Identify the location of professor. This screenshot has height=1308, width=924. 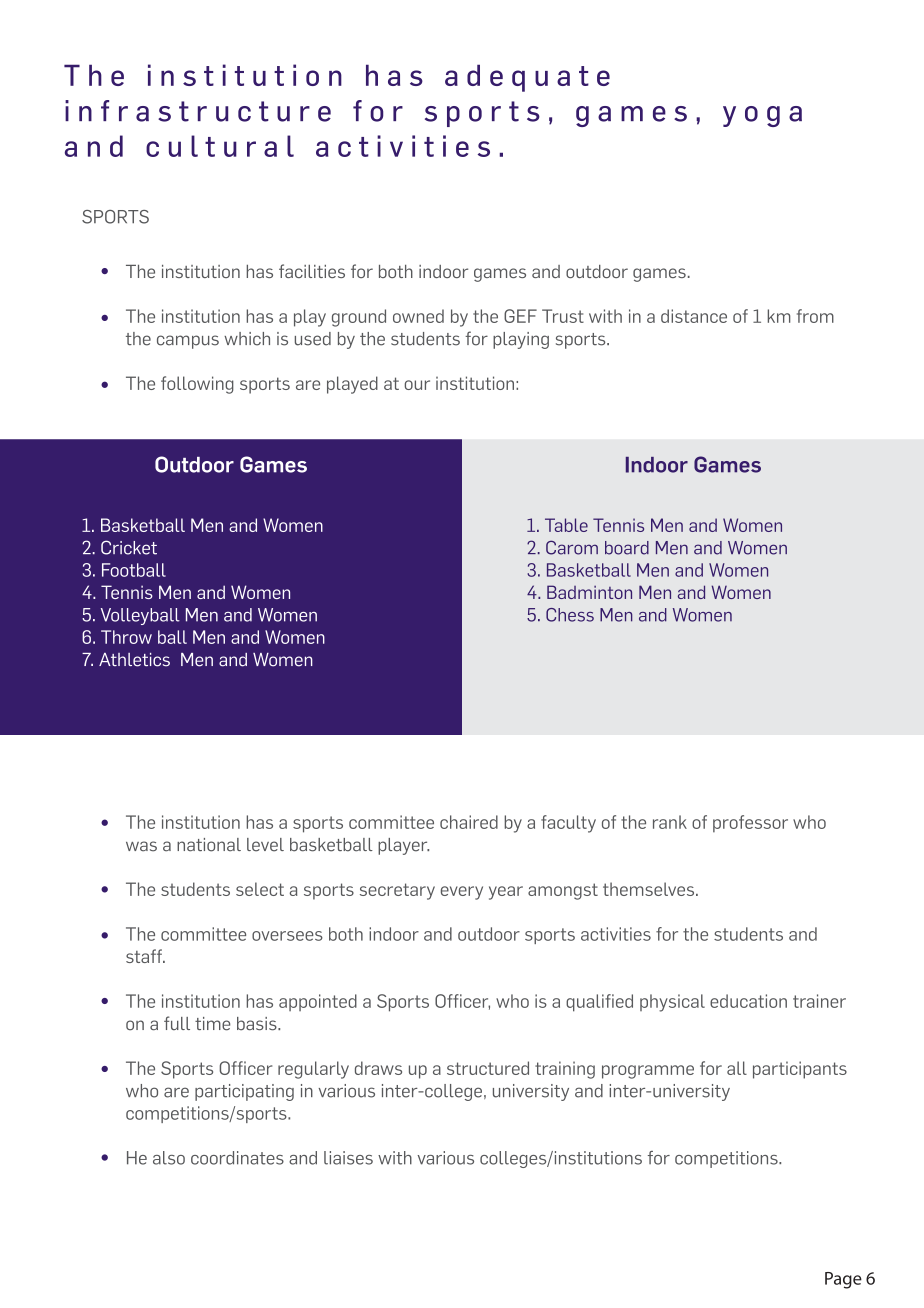
(750, 823).
